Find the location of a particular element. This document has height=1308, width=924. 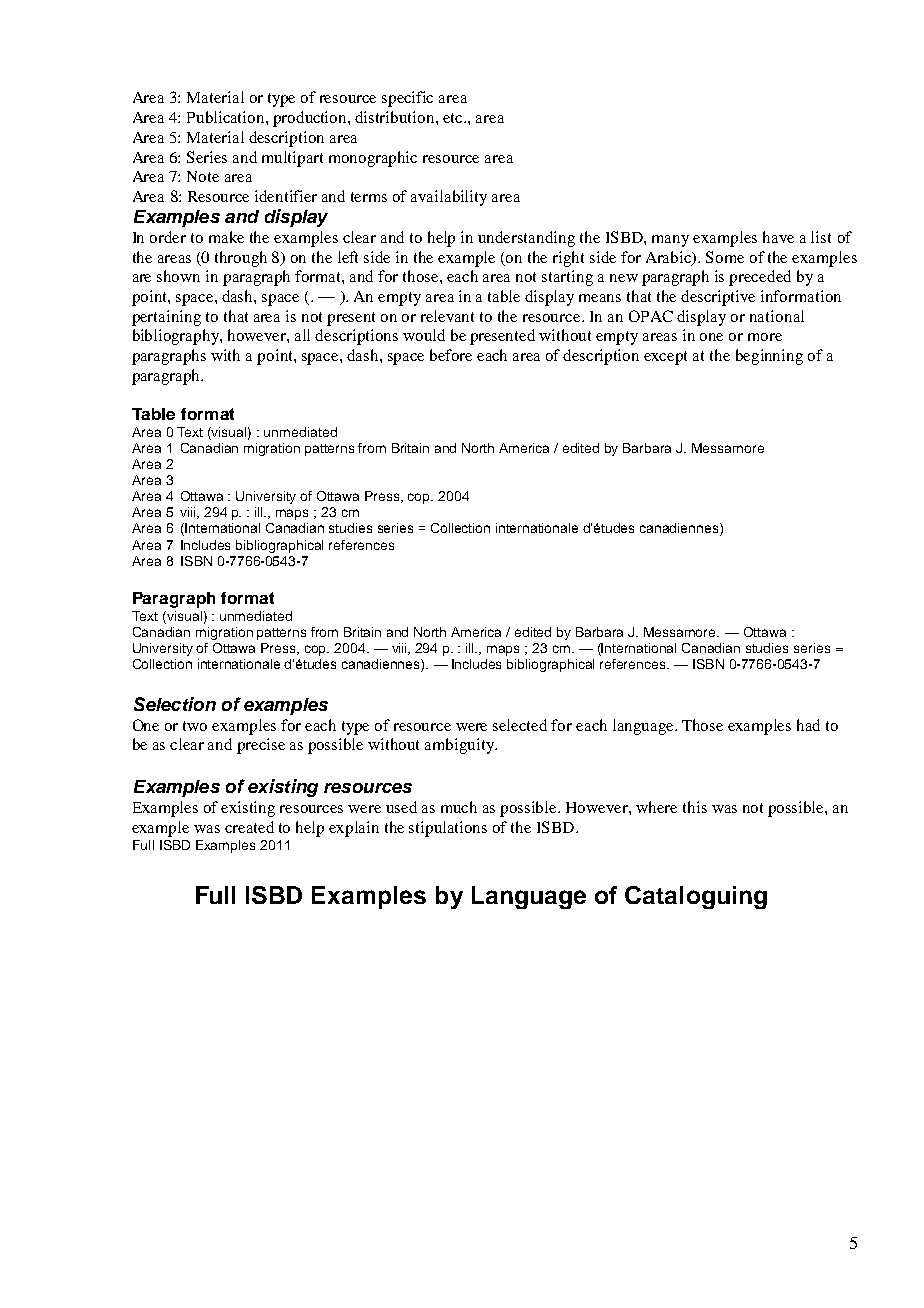

created is located at coordinates (249, 827).
